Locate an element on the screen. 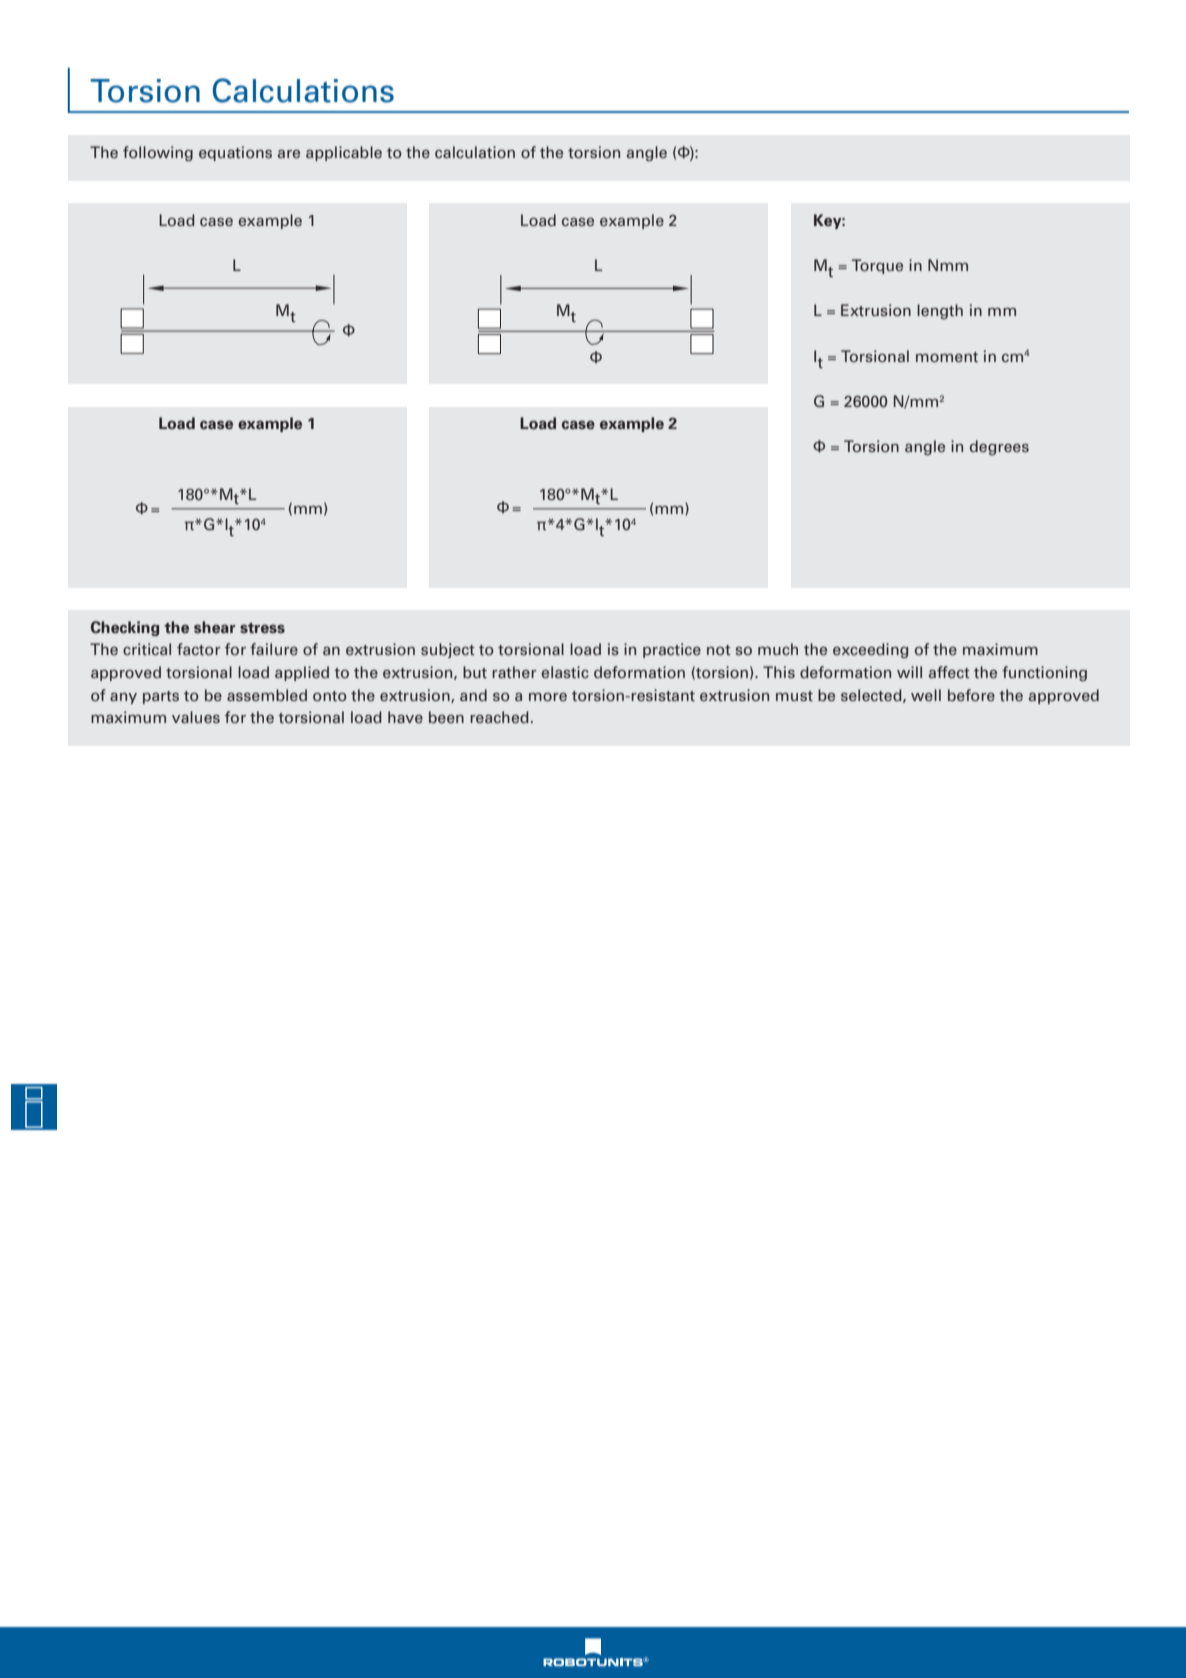  practice is located at coordinates (672, 650).
